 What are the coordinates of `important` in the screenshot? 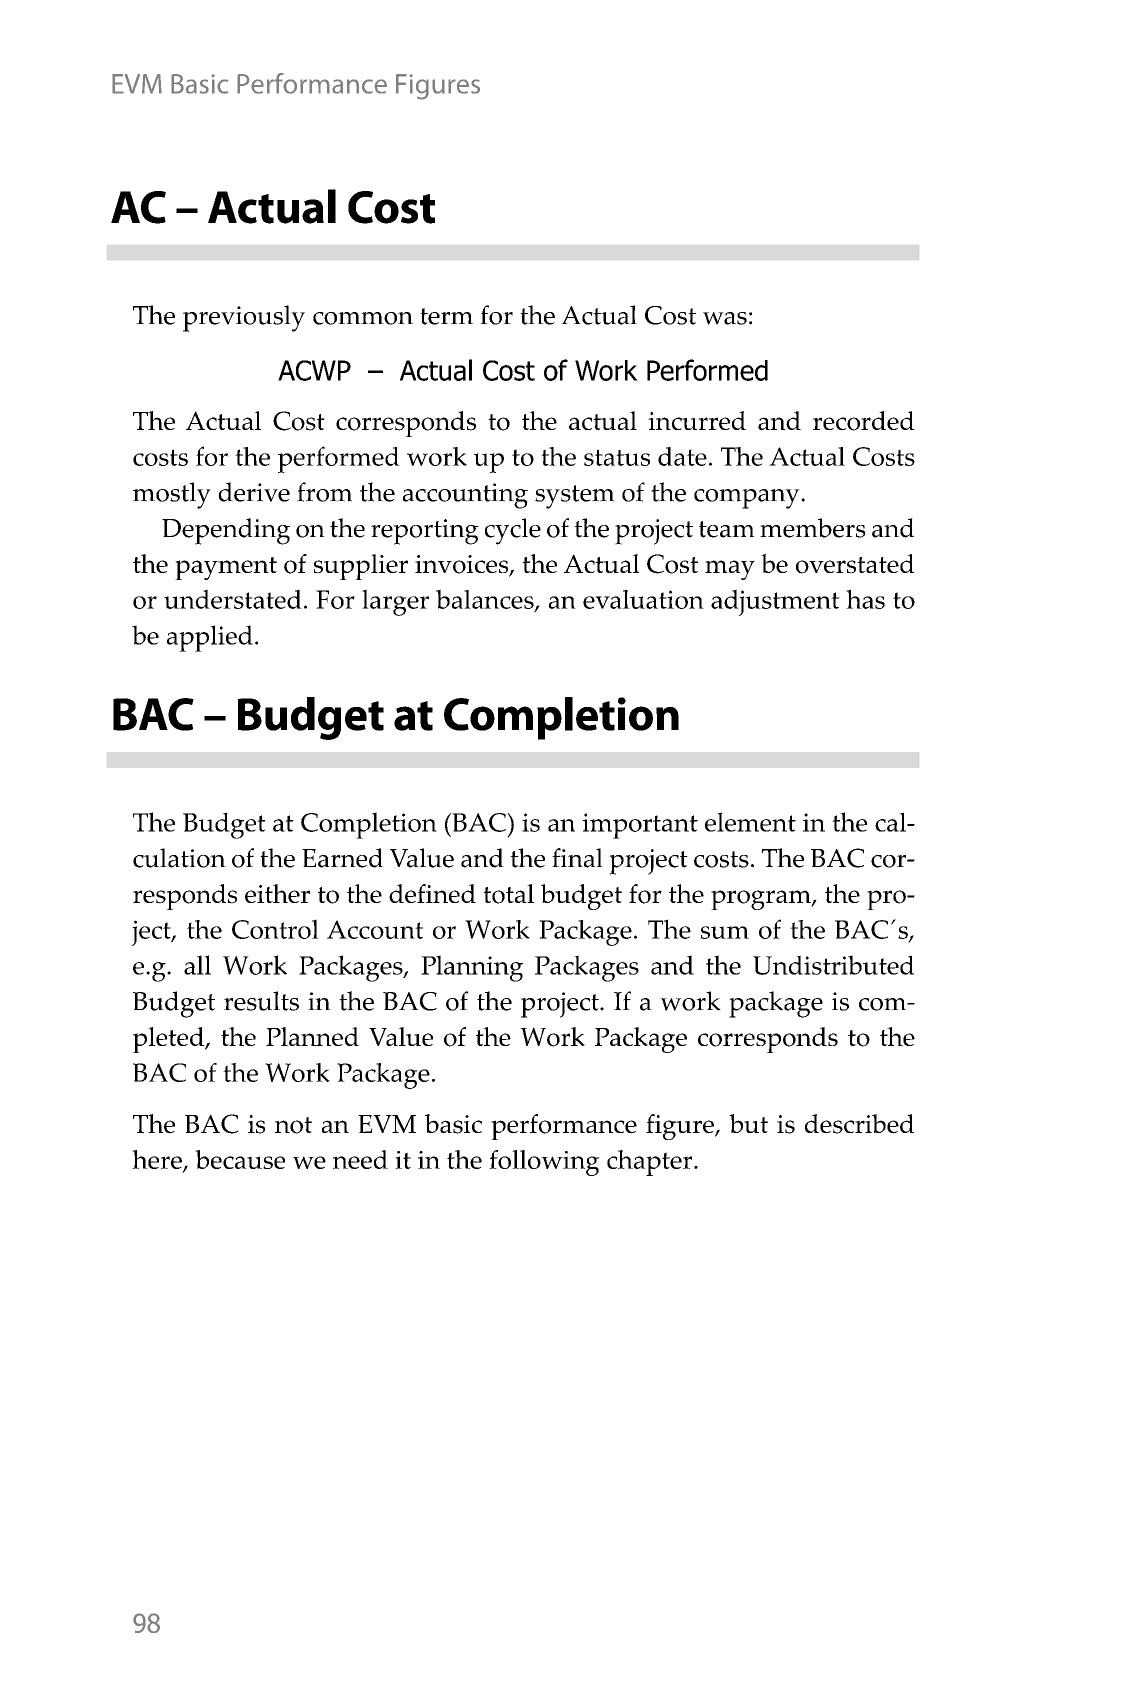 It's located at (640, 826).
